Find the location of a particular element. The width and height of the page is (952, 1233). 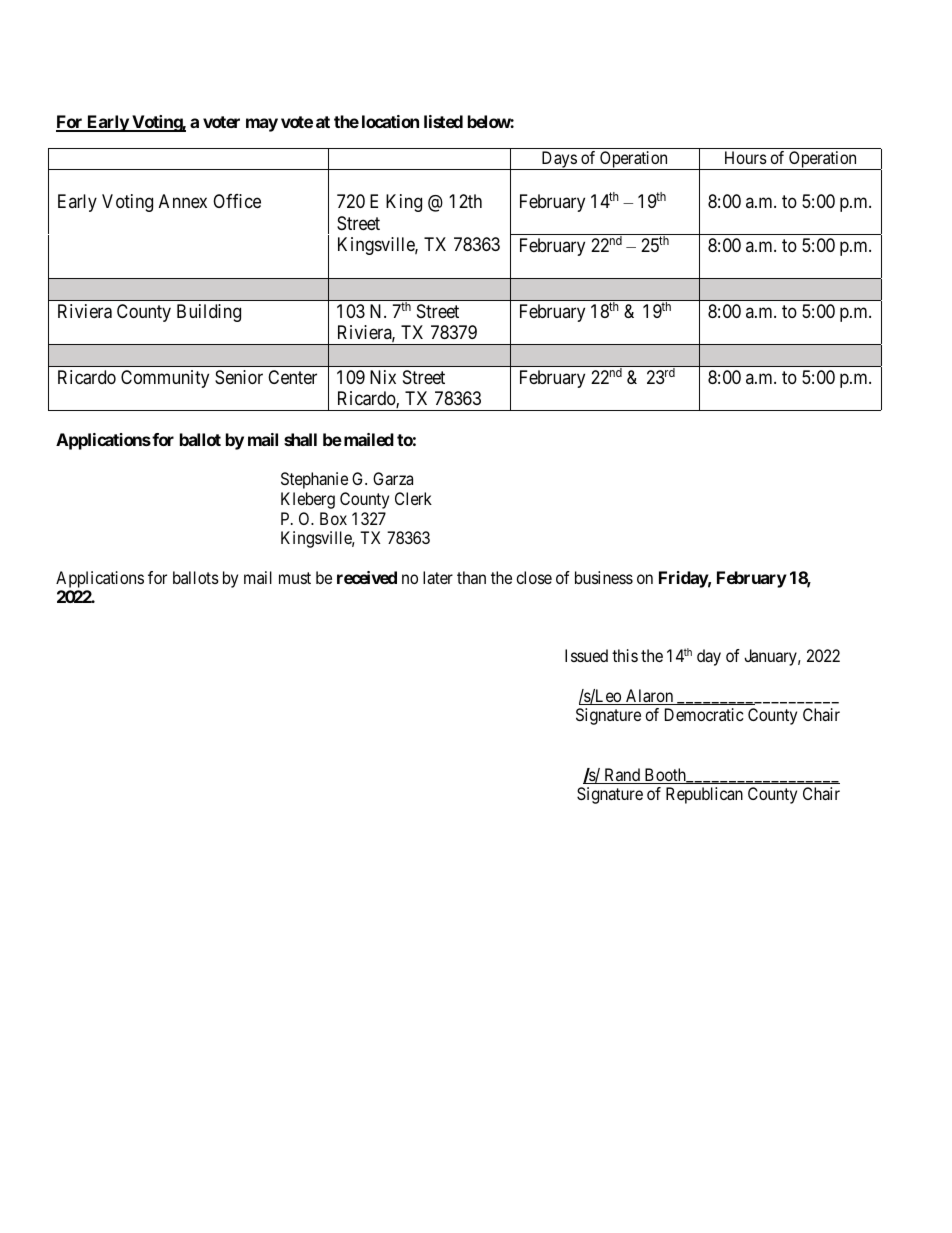

business is located at coordinates (604, 577).
